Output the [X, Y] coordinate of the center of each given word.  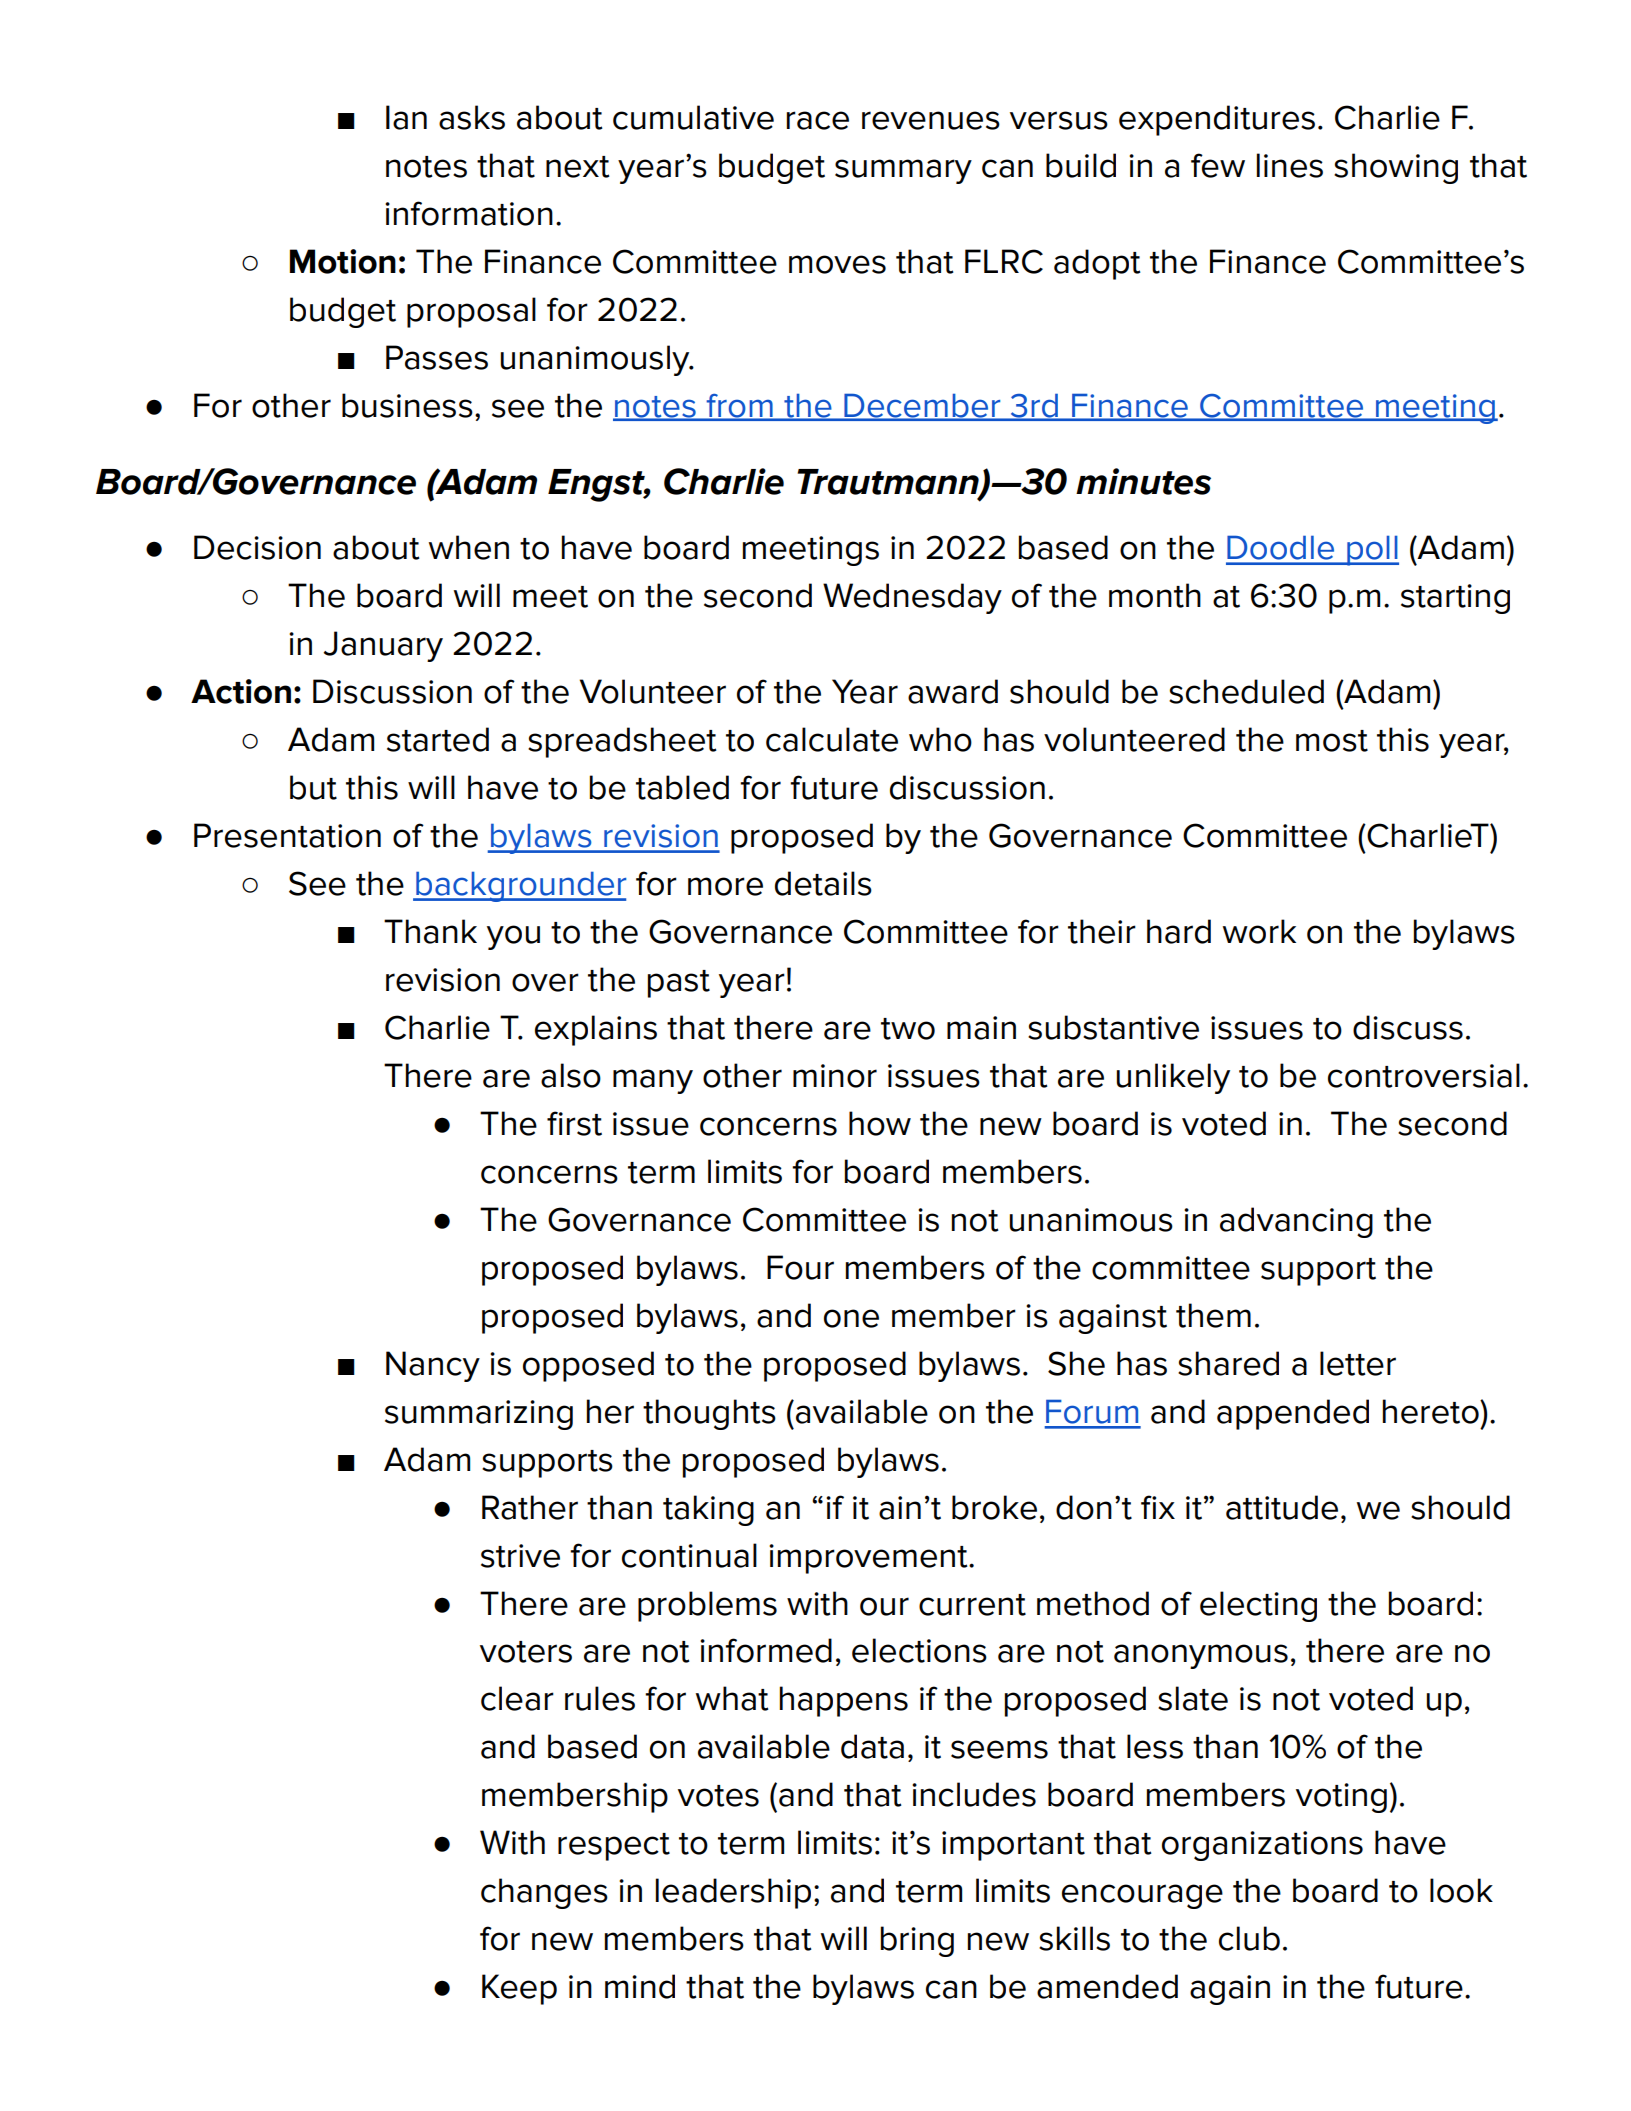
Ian [406, 117]
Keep [519, 1989]
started [438, 739]
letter [1358, 1363]
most [1332, 741]
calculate [832, 739]
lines [1290, 165]
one [851, 1318]
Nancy [433, 1366]
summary [903, 171]
